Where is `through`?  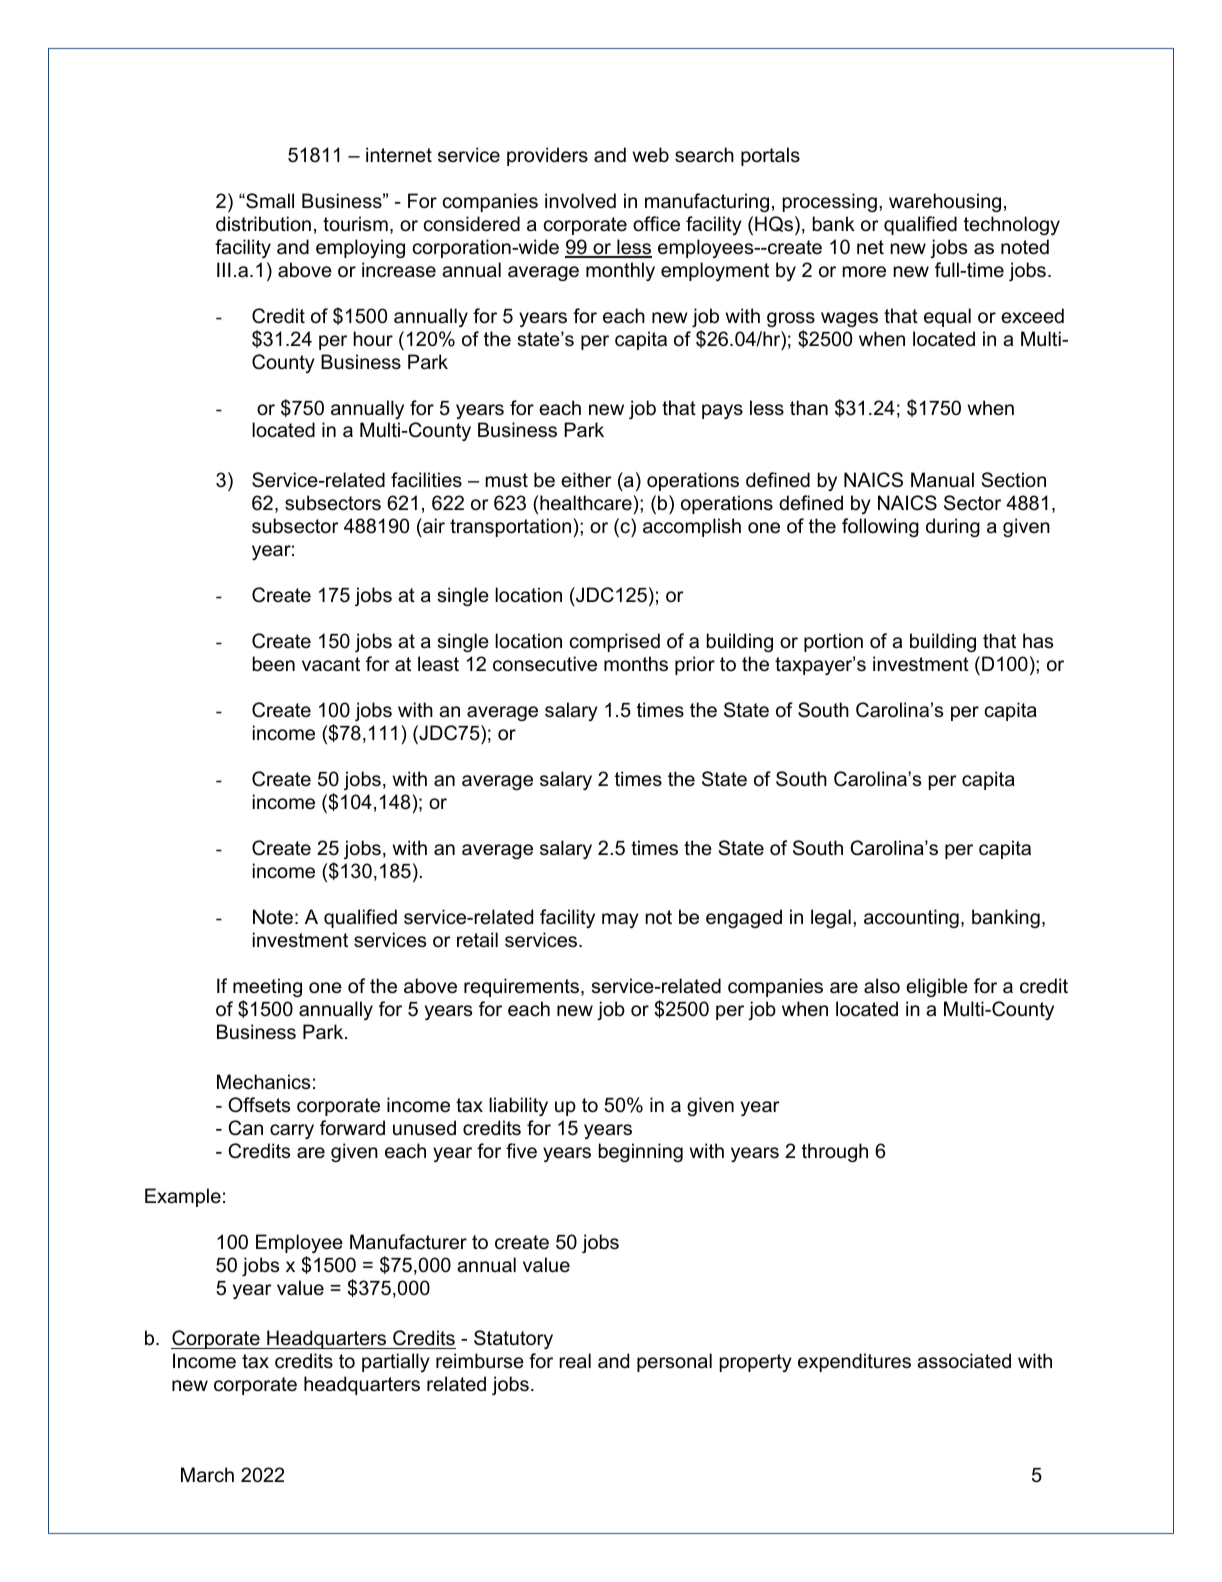 through is located at coordinates (835, 1152).
